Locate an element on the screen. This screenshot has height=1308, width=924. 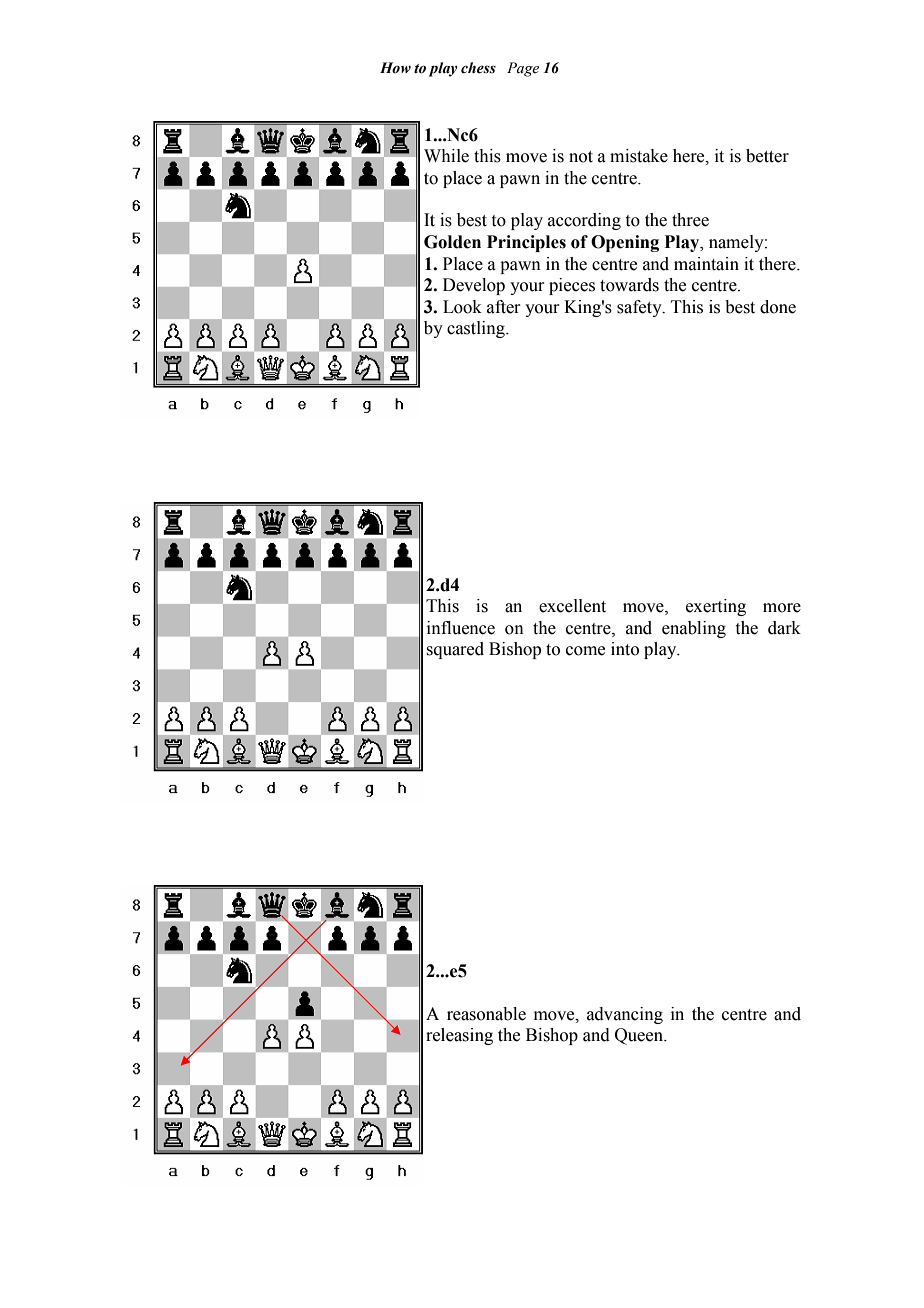
releasing is located at coordinates (459, 1036).
